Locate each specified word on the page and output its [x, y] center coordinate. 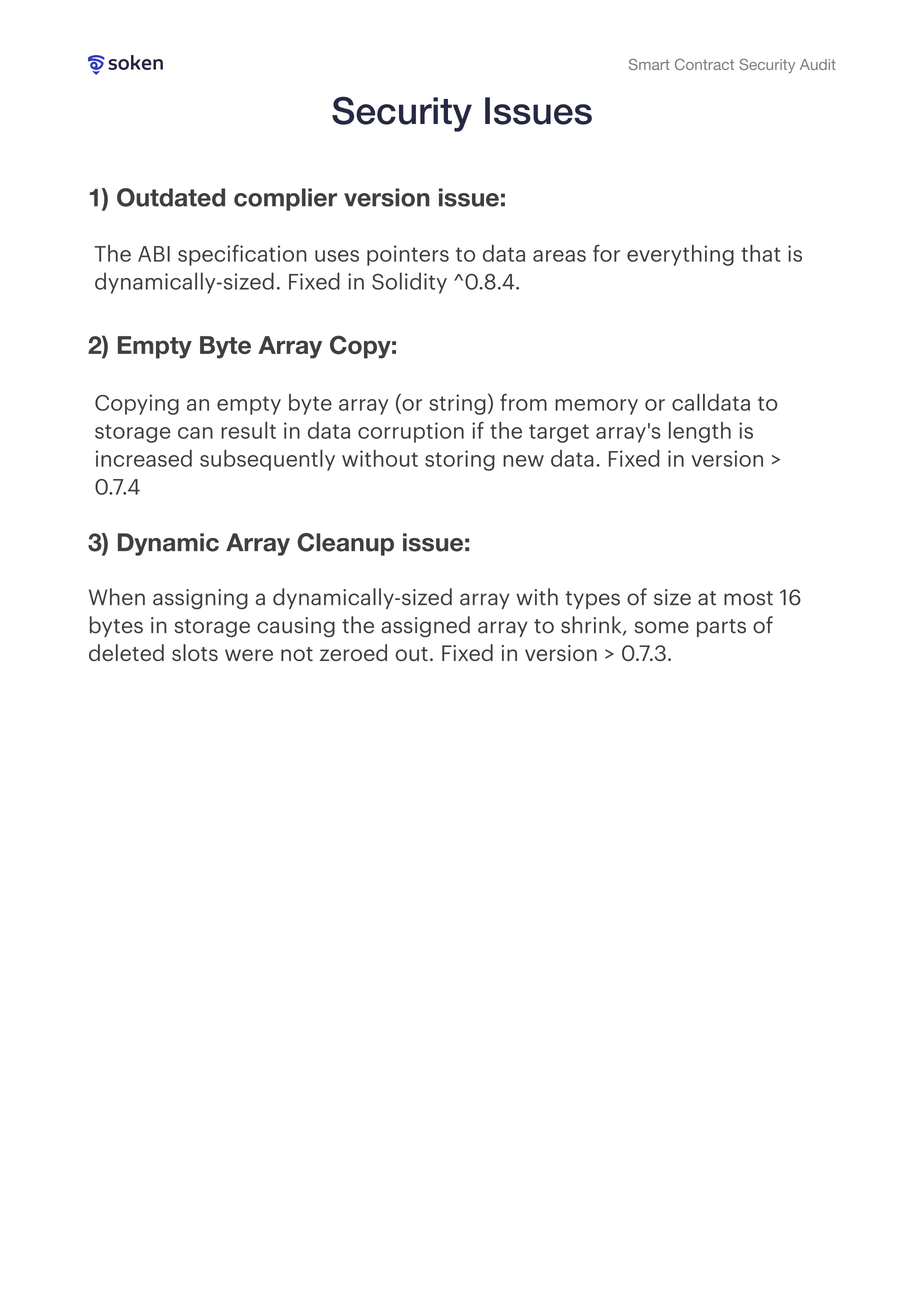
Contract [704, 64]
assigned [425, 627]
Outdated [171, 197]
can [195, 433]
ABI [154, 254]
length [700, 432]
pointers [408, 255]
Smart [649, 64]
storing [460, 460]
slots [195, 652]
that [761, 253]
